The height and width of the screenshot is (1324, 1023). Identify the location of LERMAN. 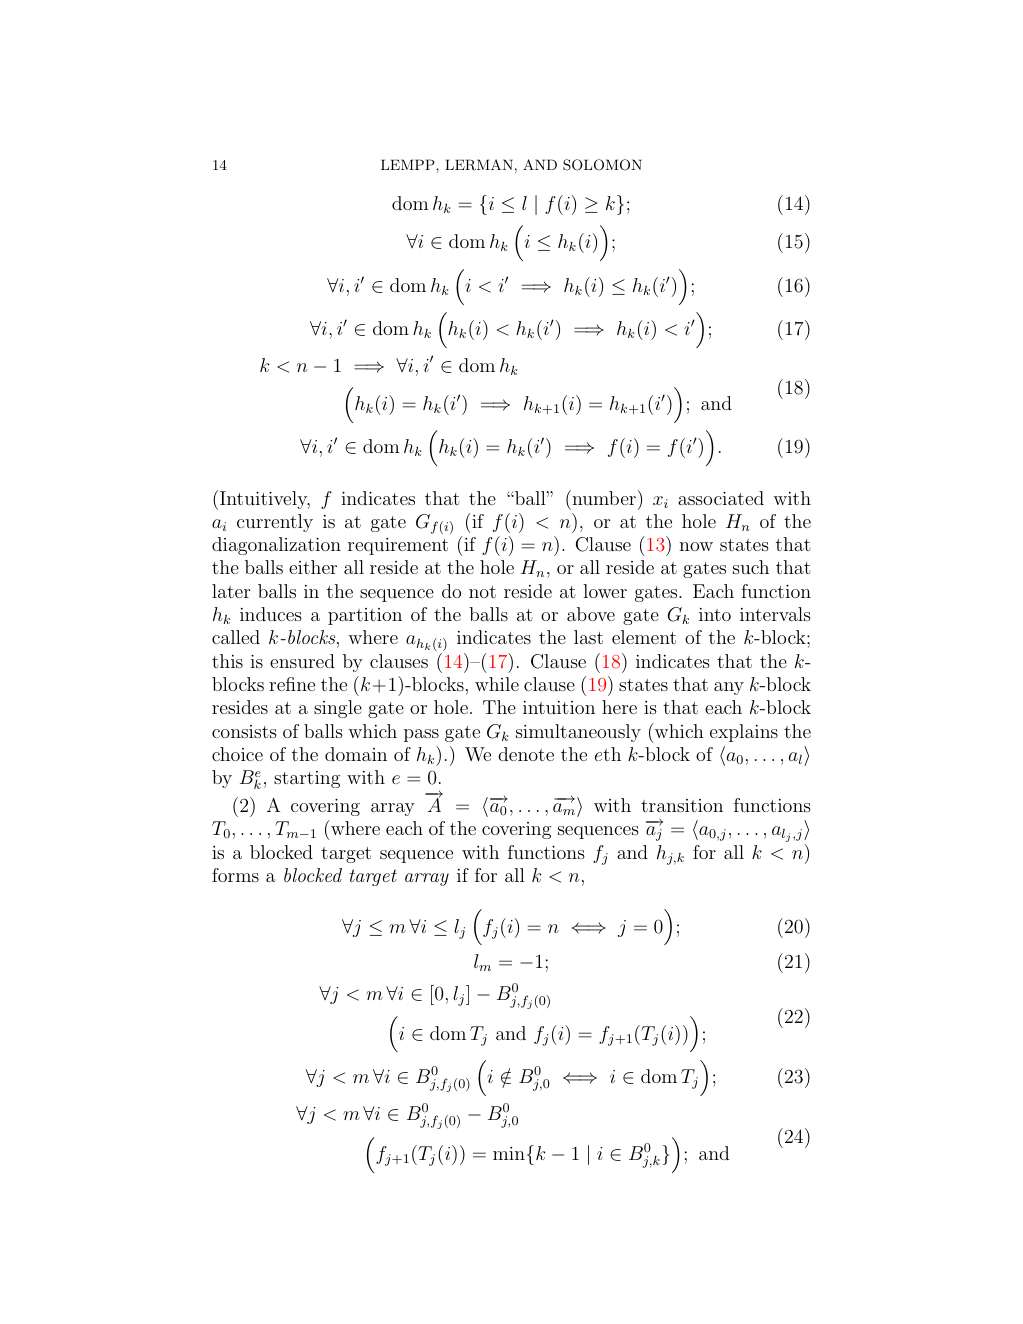
(479, 165).
